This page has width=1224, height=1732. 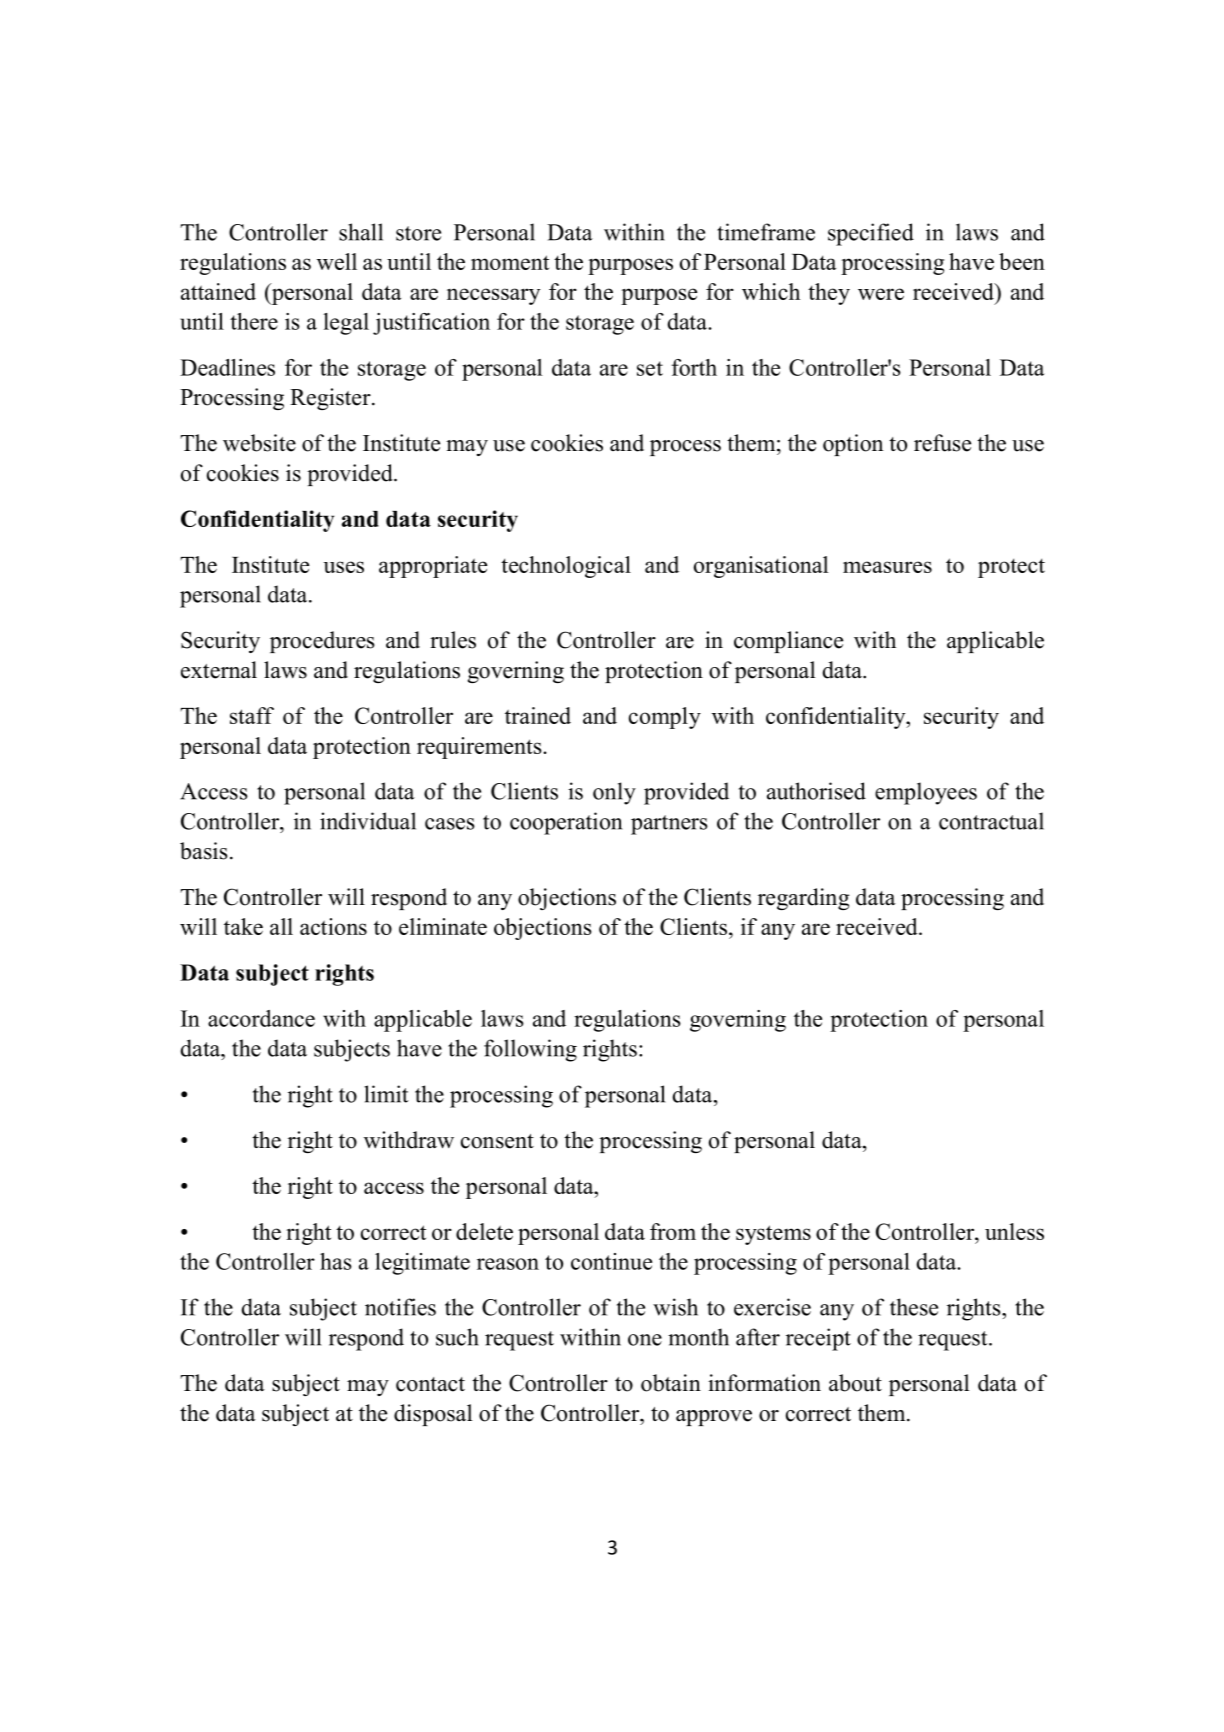 I want to click on individual, so click(x=368, y=821).
